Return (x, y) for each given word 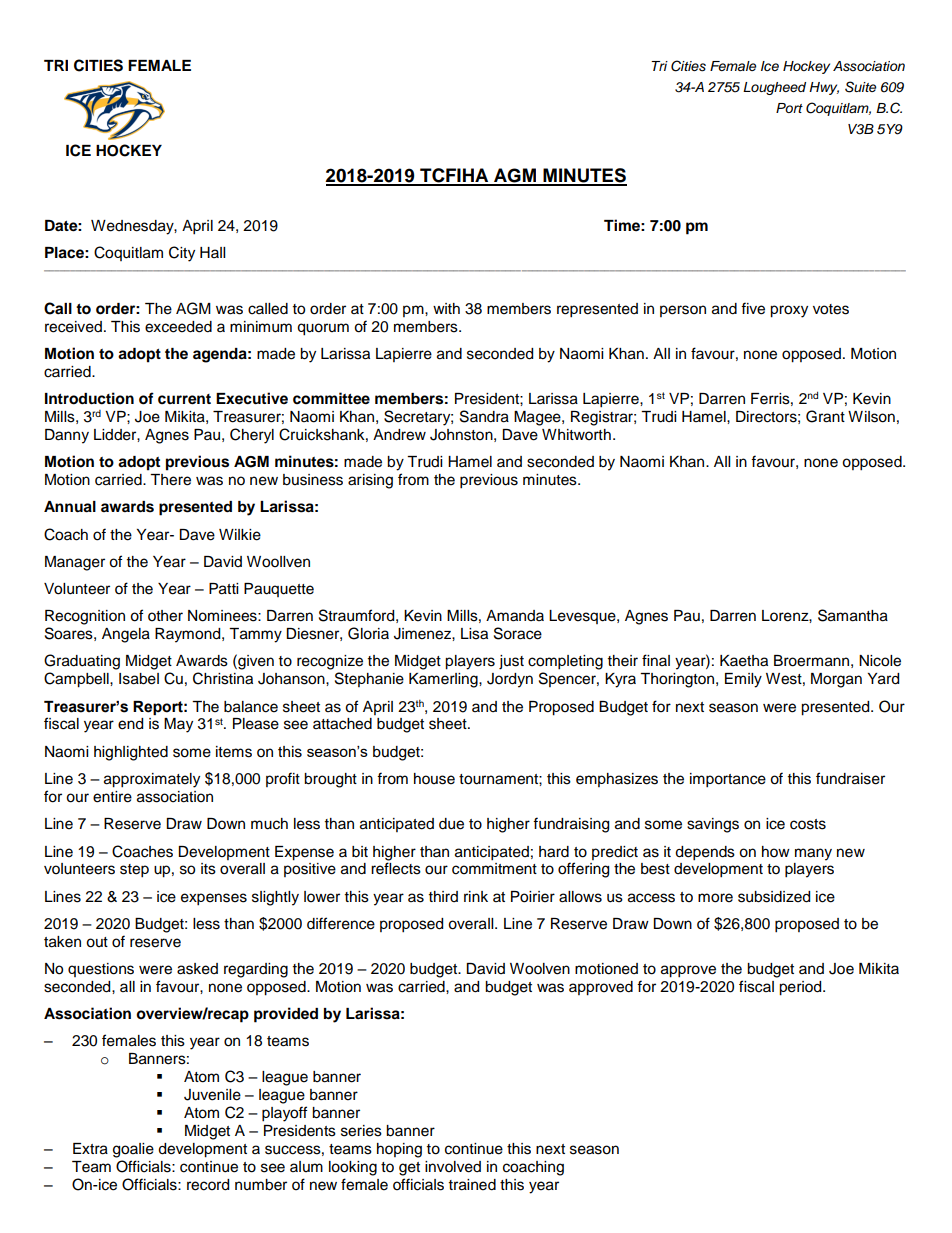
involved (453, 1167)
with (446, 308)
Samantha (853, 615)
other (165, 616)
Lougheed (774, 88)
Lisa (474, 634)
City (182, 254)
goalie (133, 1150)
